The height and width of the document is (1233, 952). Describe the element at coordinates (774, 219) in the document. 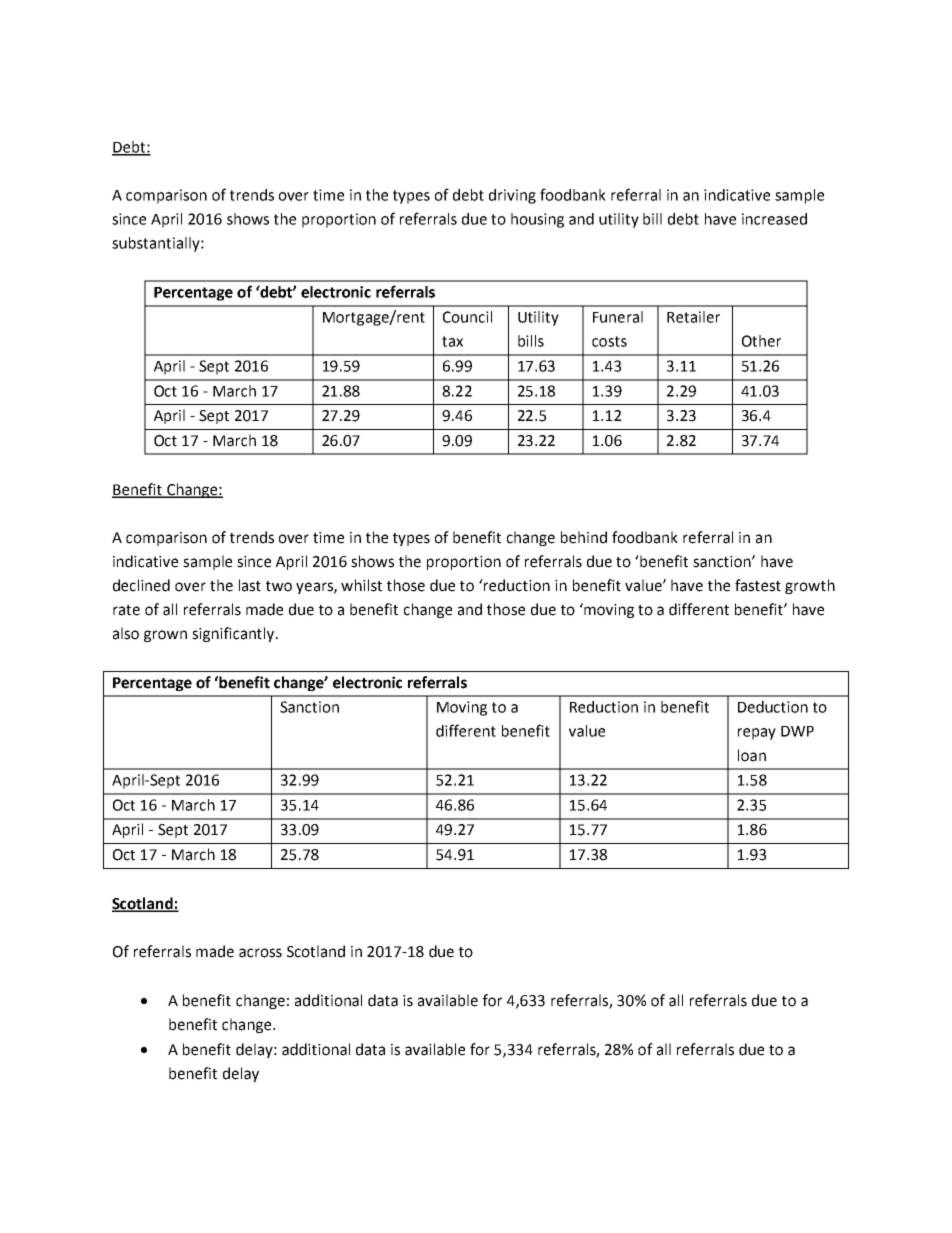

I see `increased` at that location.
